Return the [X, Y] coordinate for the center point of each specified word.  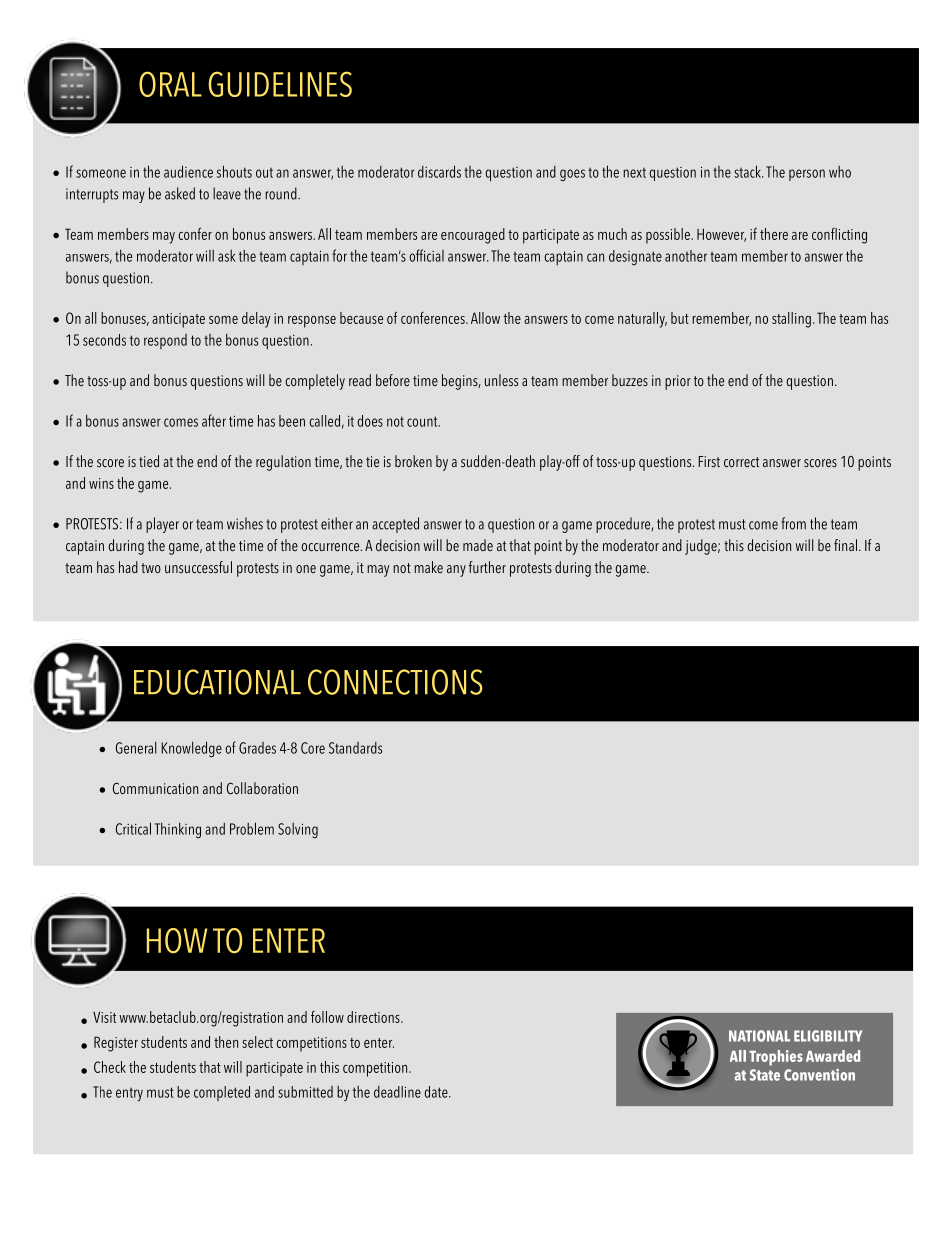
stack [748, 171]
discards [439, 171]
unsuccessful [198, 567]
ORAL [170, 84]
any [456, 571]
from [793, 523]
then [226, 1042]
